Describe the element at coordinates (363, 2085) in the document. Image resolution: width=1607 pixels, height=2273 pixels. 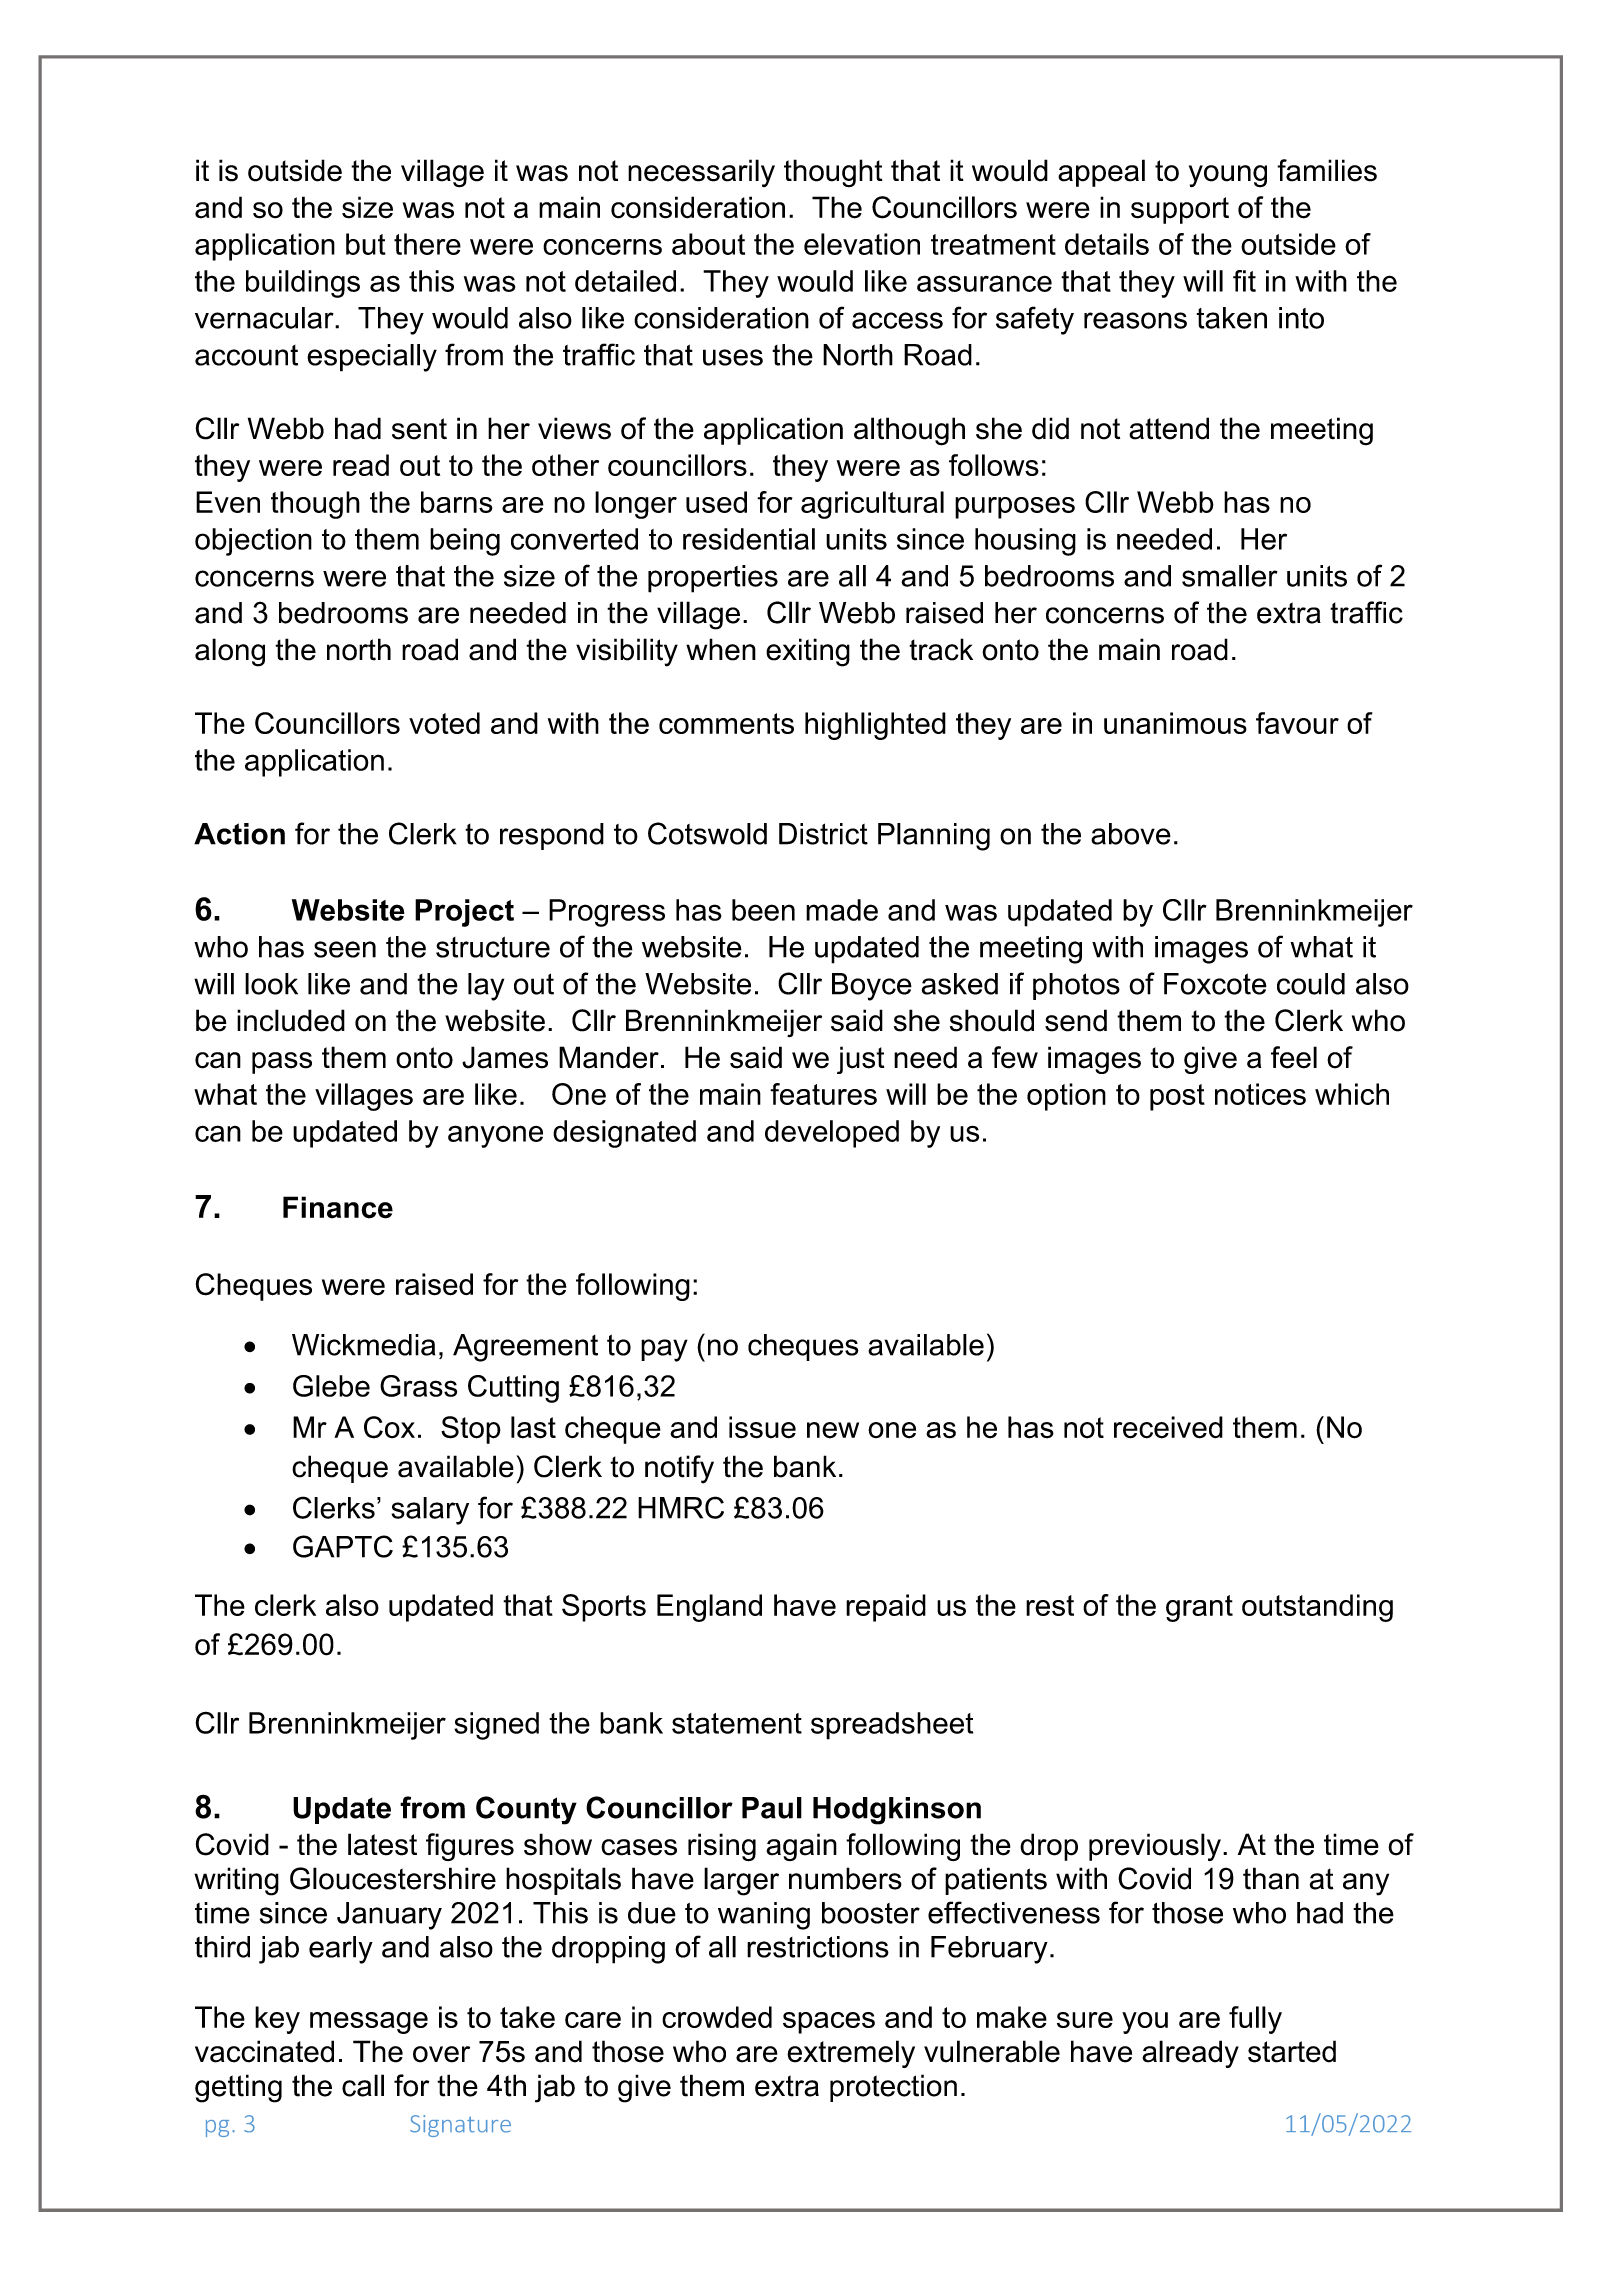
I see `call` at that location.
